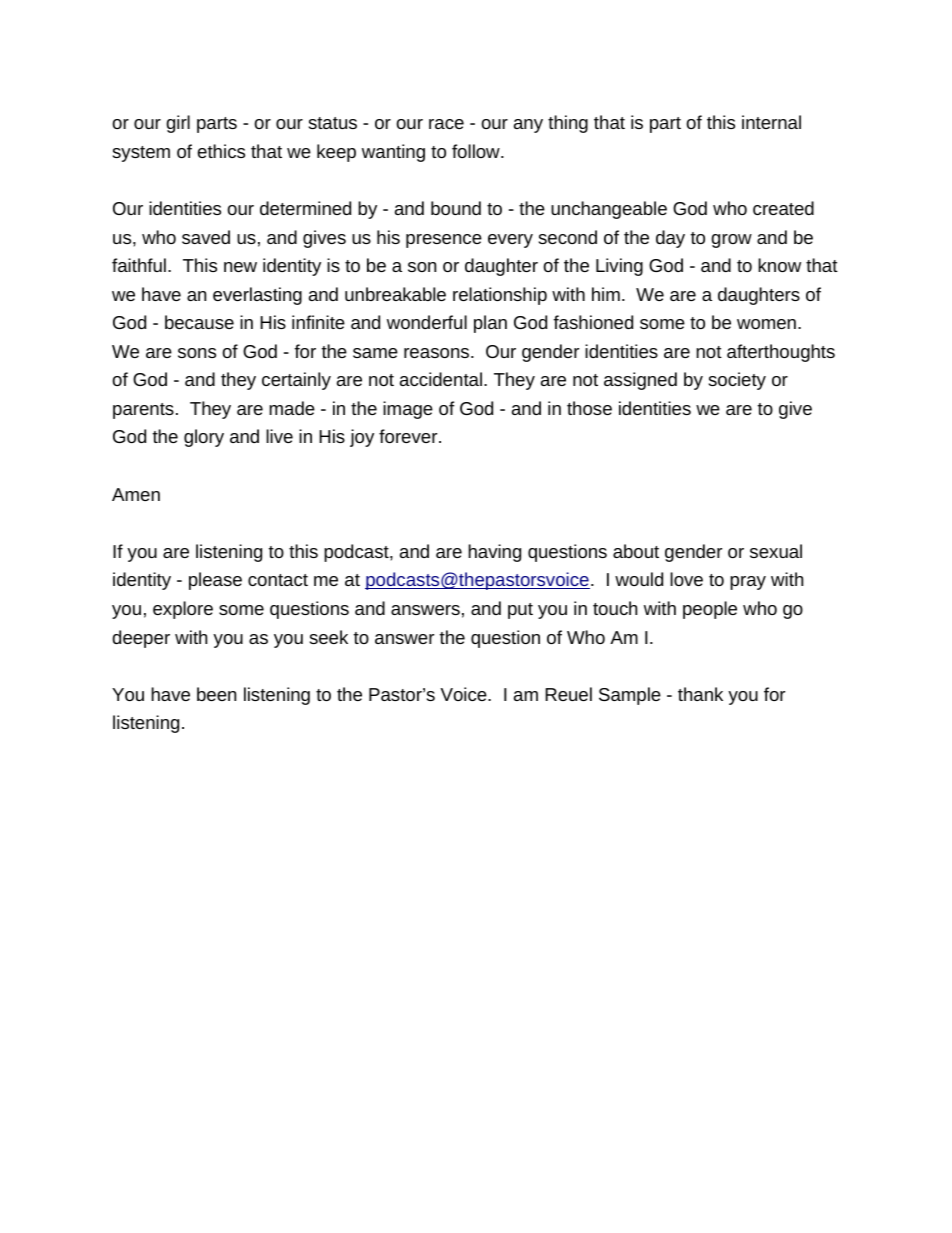 This image has width=952, height=1233. I want to click on Reuel, so click(568, 694).
